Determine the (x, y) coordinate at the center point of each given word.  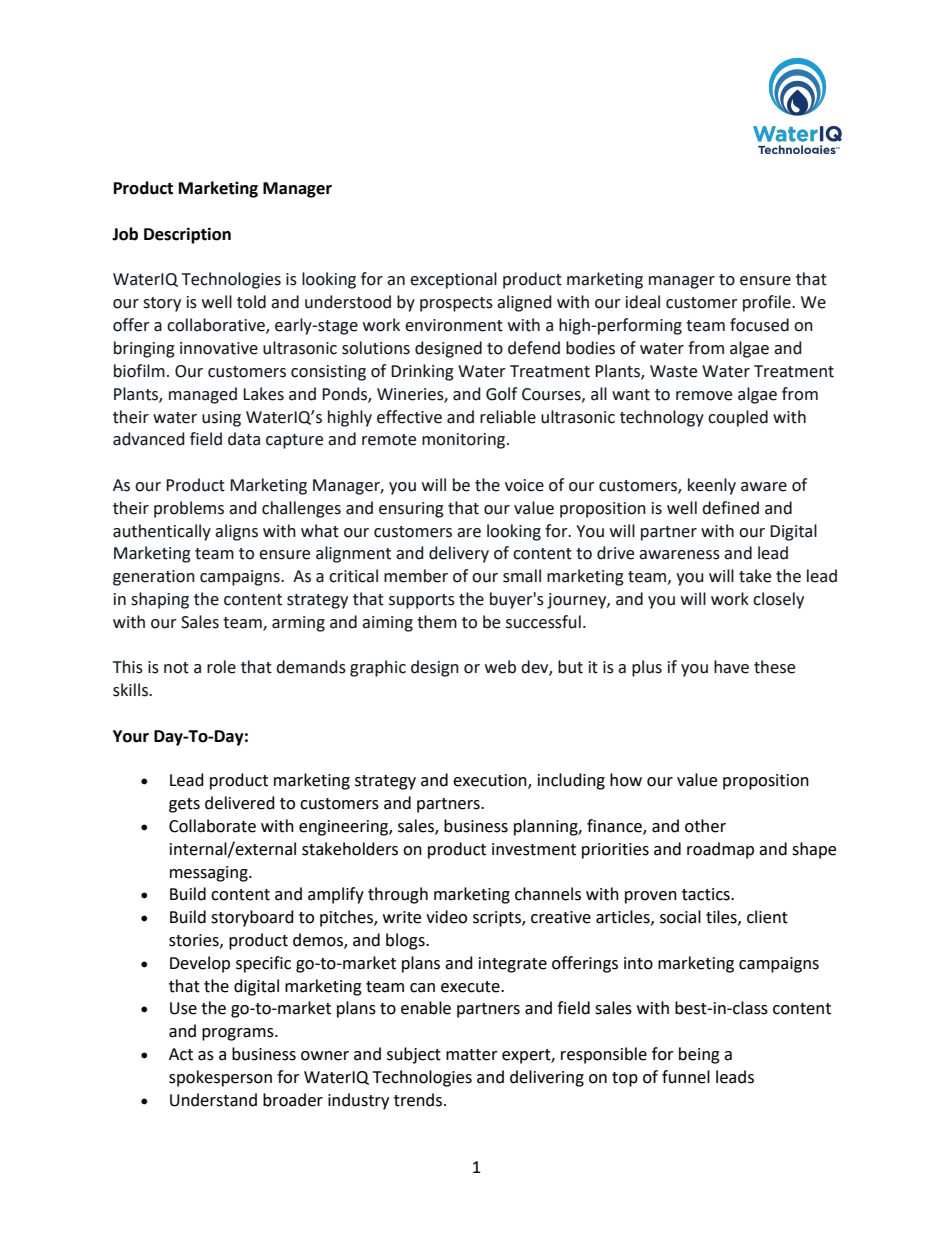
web (500, 667)
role (221, 667)
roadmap (720, 850)
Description (187, 235)
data (244, 439)
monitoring (465, 441)
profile (768, 303)
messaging (210, 874)
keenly (712, 486)
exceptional (453, 280)
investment (534, 849)
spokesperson (220, 1078)
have (731, 667)
